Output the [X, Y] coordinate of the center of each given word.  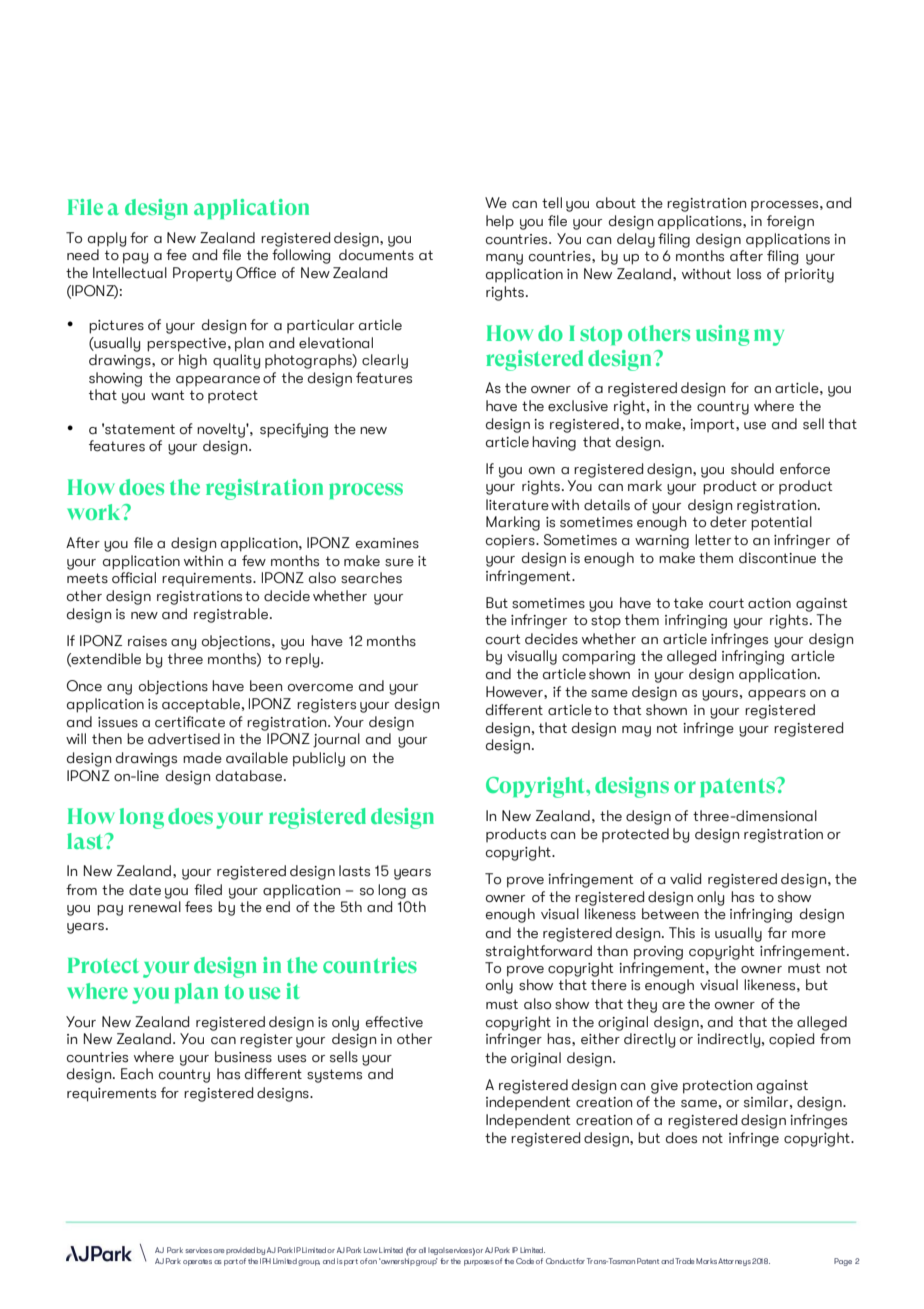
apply [107, 239]
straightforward [539, 952]
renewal [155, 907]
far [777, 933]
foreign [790, 222]
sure [399, 563]
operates [197, 1262]
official [134, 578]
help [500, 222]
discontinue [777, 558]
